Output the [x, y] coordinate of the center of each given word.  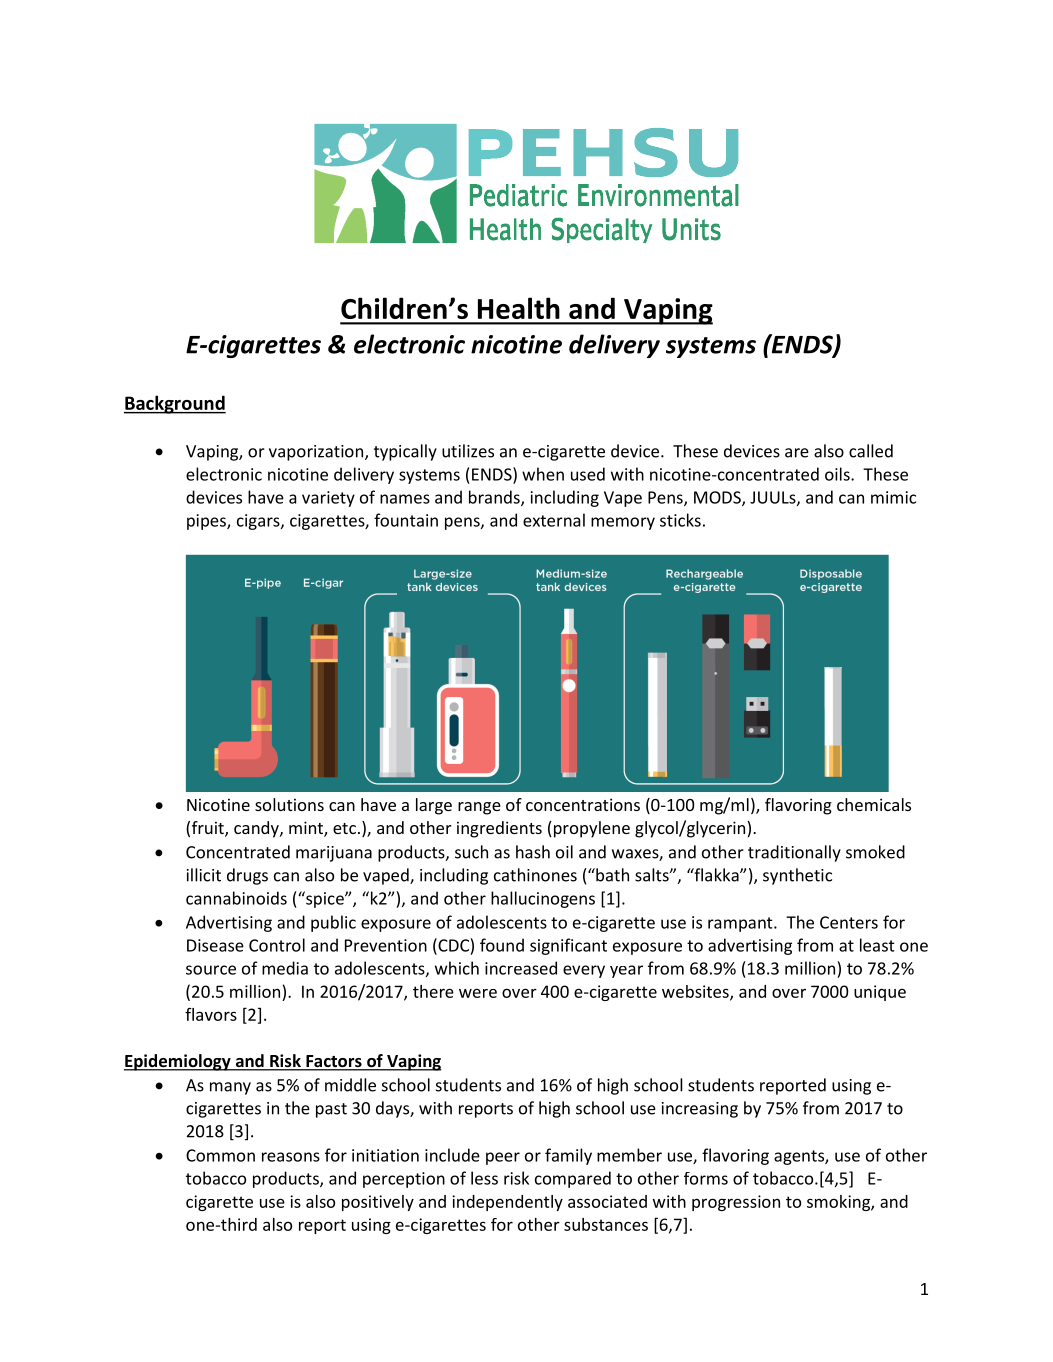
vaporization [317, 453]
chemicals [874, 804]
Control [277, 945]
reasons [291, 1157]
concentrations [583, 804]
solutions [289, 804]
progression [736, 1203]
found [502, 945]
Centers [849, 922]
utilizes [468, 451]
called [871, 451]
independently [507, 1203]
